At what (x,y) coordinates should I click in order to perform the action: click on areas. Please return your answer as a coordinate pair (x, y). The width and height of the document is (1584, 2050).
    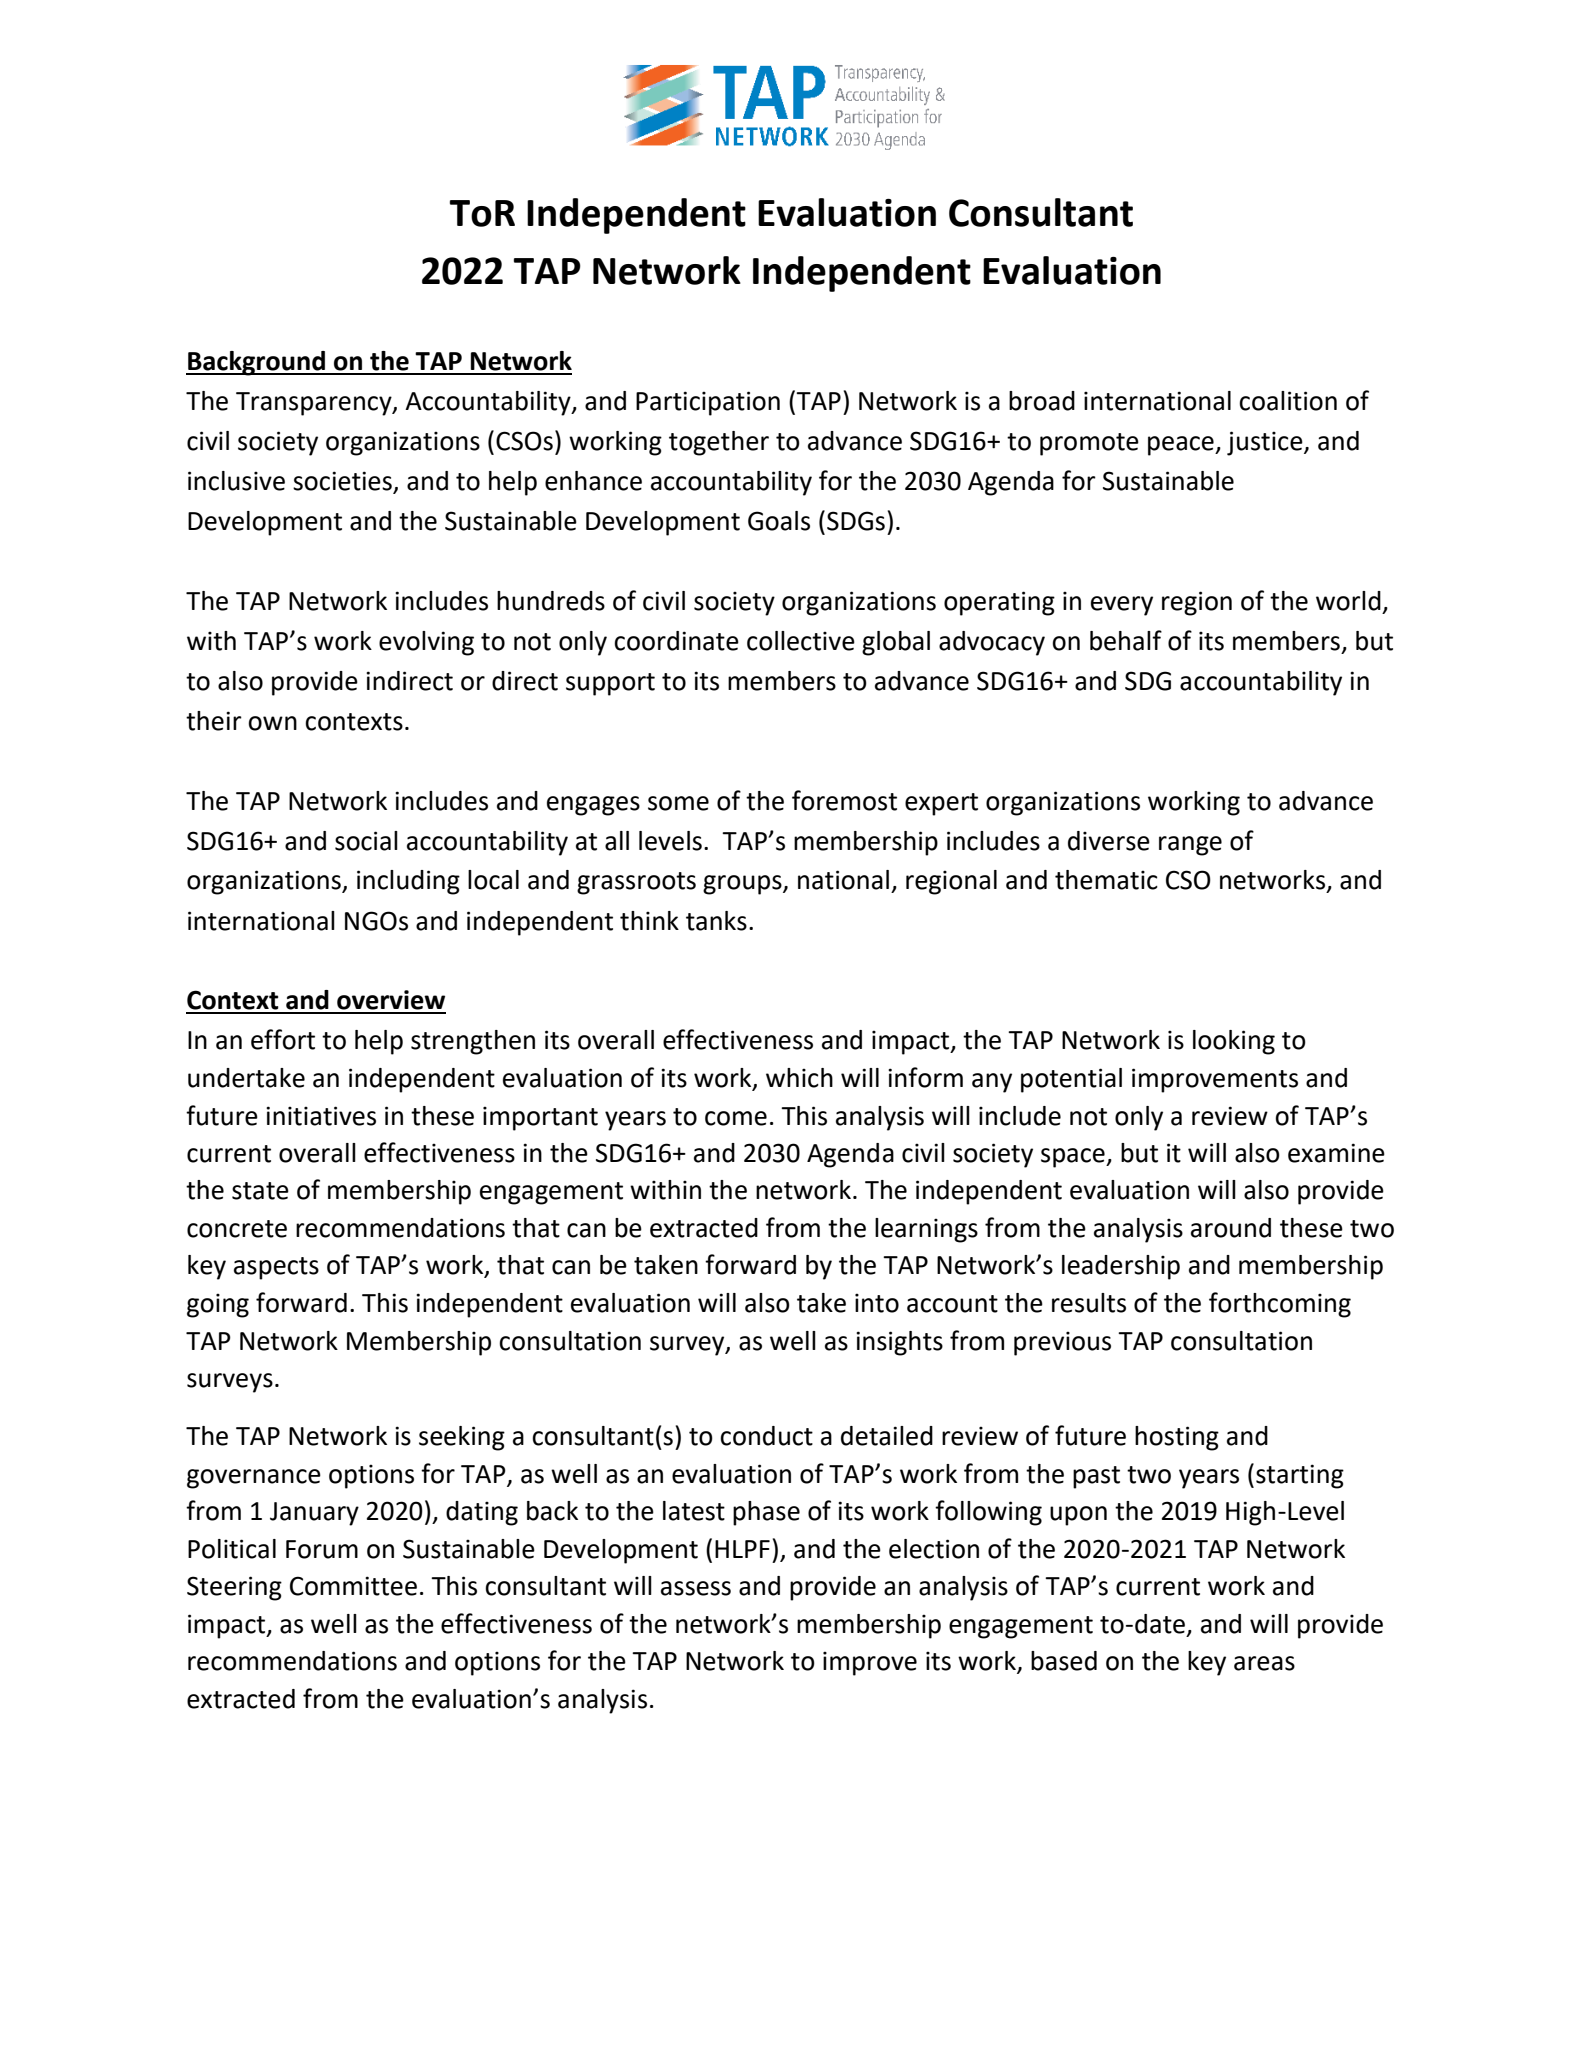
    Looking at the image, I should click on (1264, 1663).
